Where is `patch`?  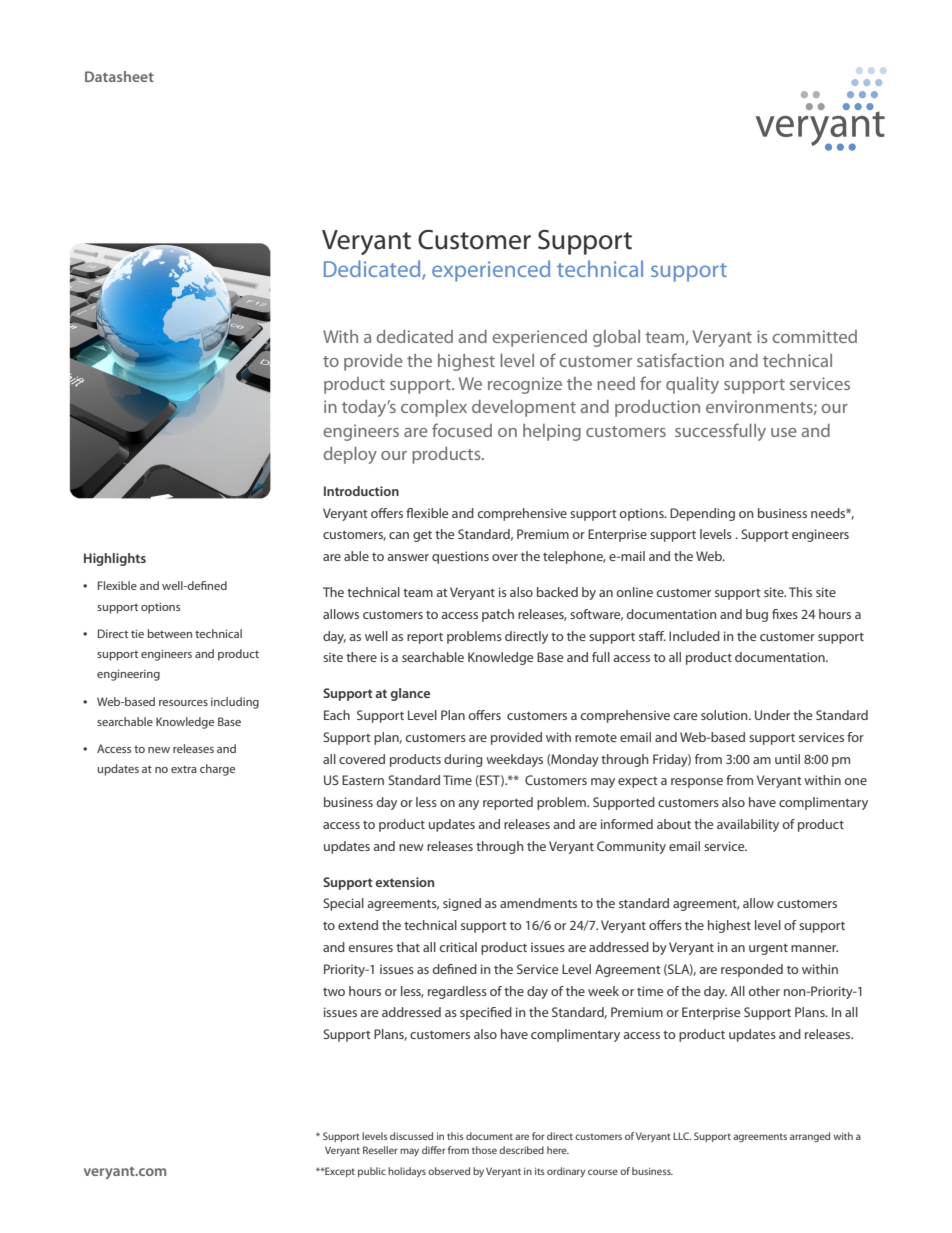
patch is located at coordinates (498, 615).
